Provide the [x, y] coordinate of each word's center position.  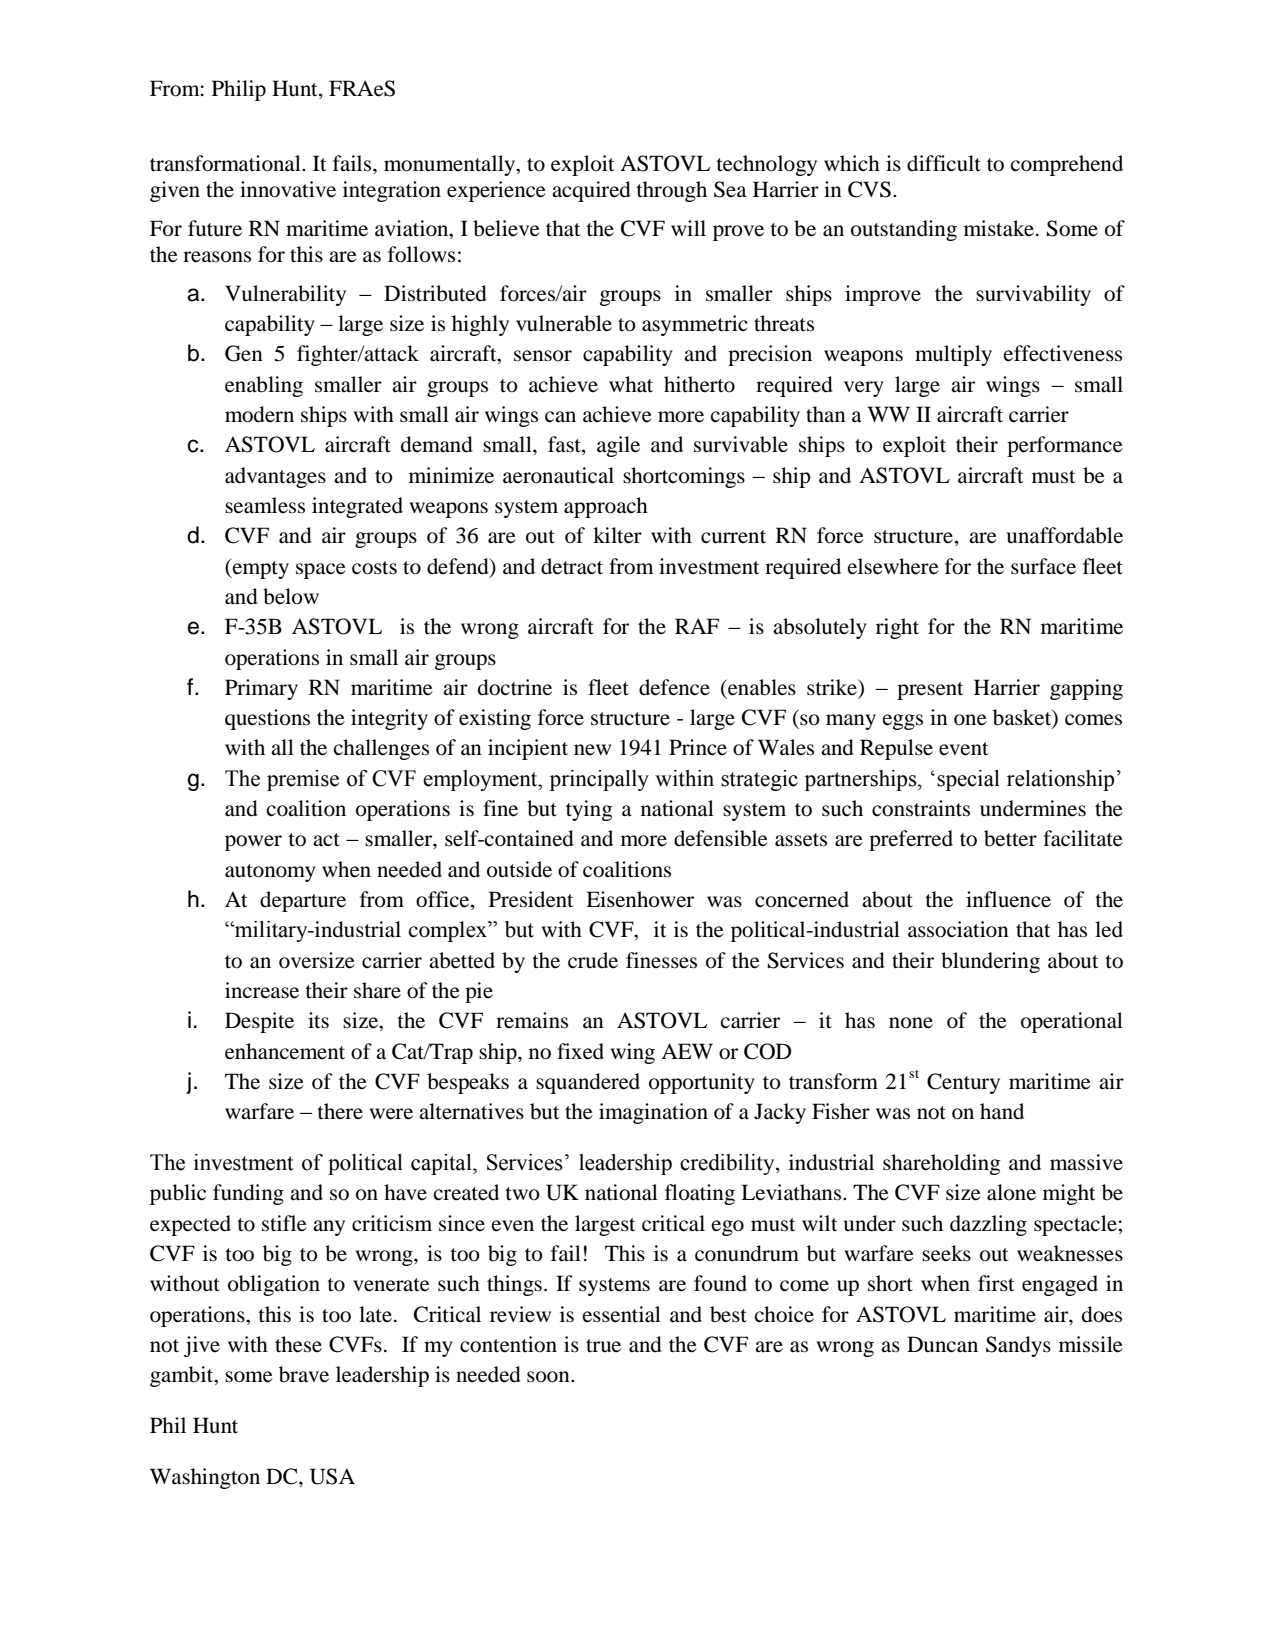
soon [549, 1377]
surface [1043, 566]
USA [332, 1476]
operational [1072, 1022]
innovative [288, 189]
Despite [259, 1022]
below [291, 596]
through [671, 191]
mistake [1000, 228]
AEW [687, 1051]
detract [572, 566]
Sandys [1018, 1346]
